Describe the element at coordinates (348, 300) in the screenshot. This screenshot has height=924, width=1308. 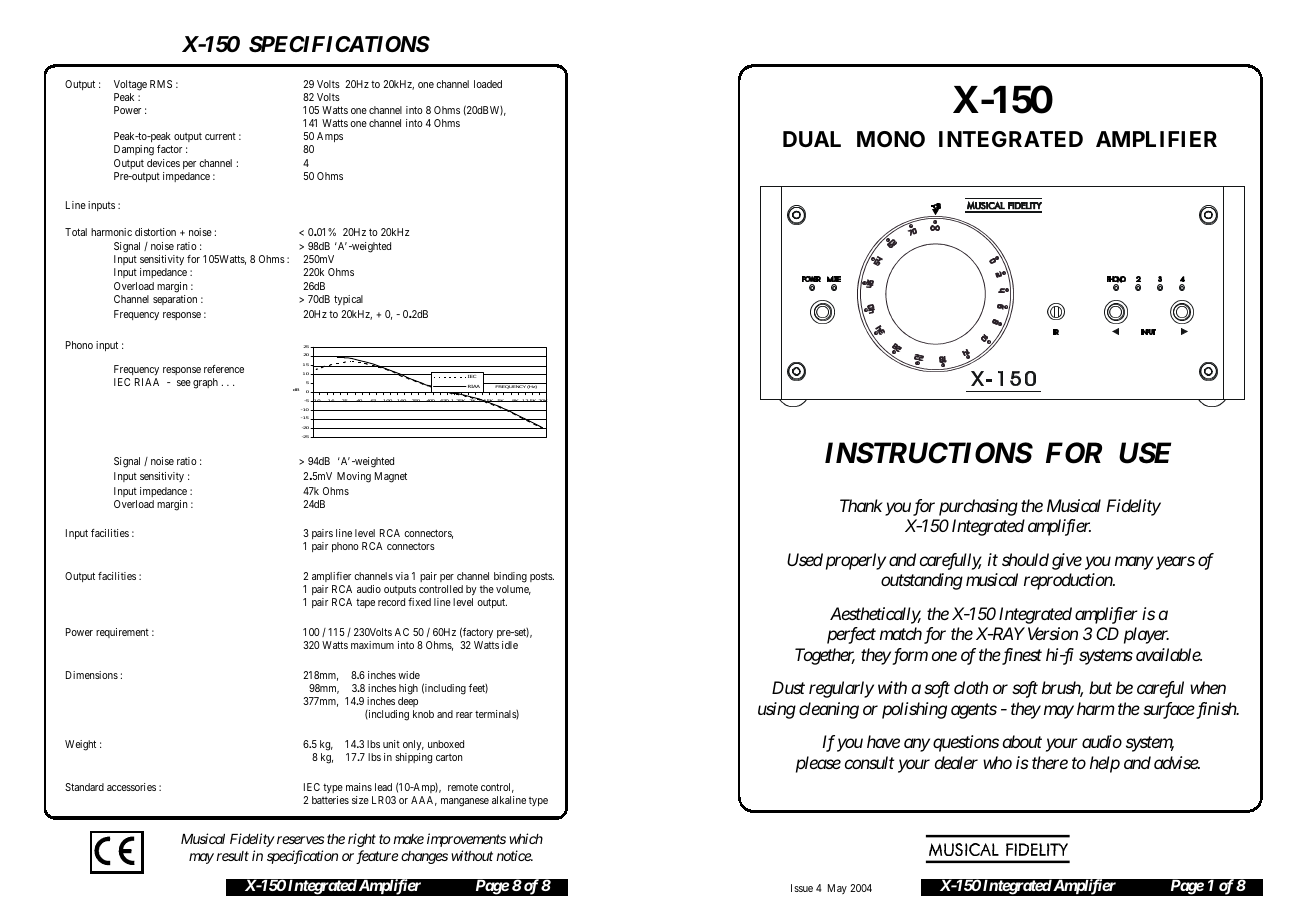
I see `typical` at that location.
